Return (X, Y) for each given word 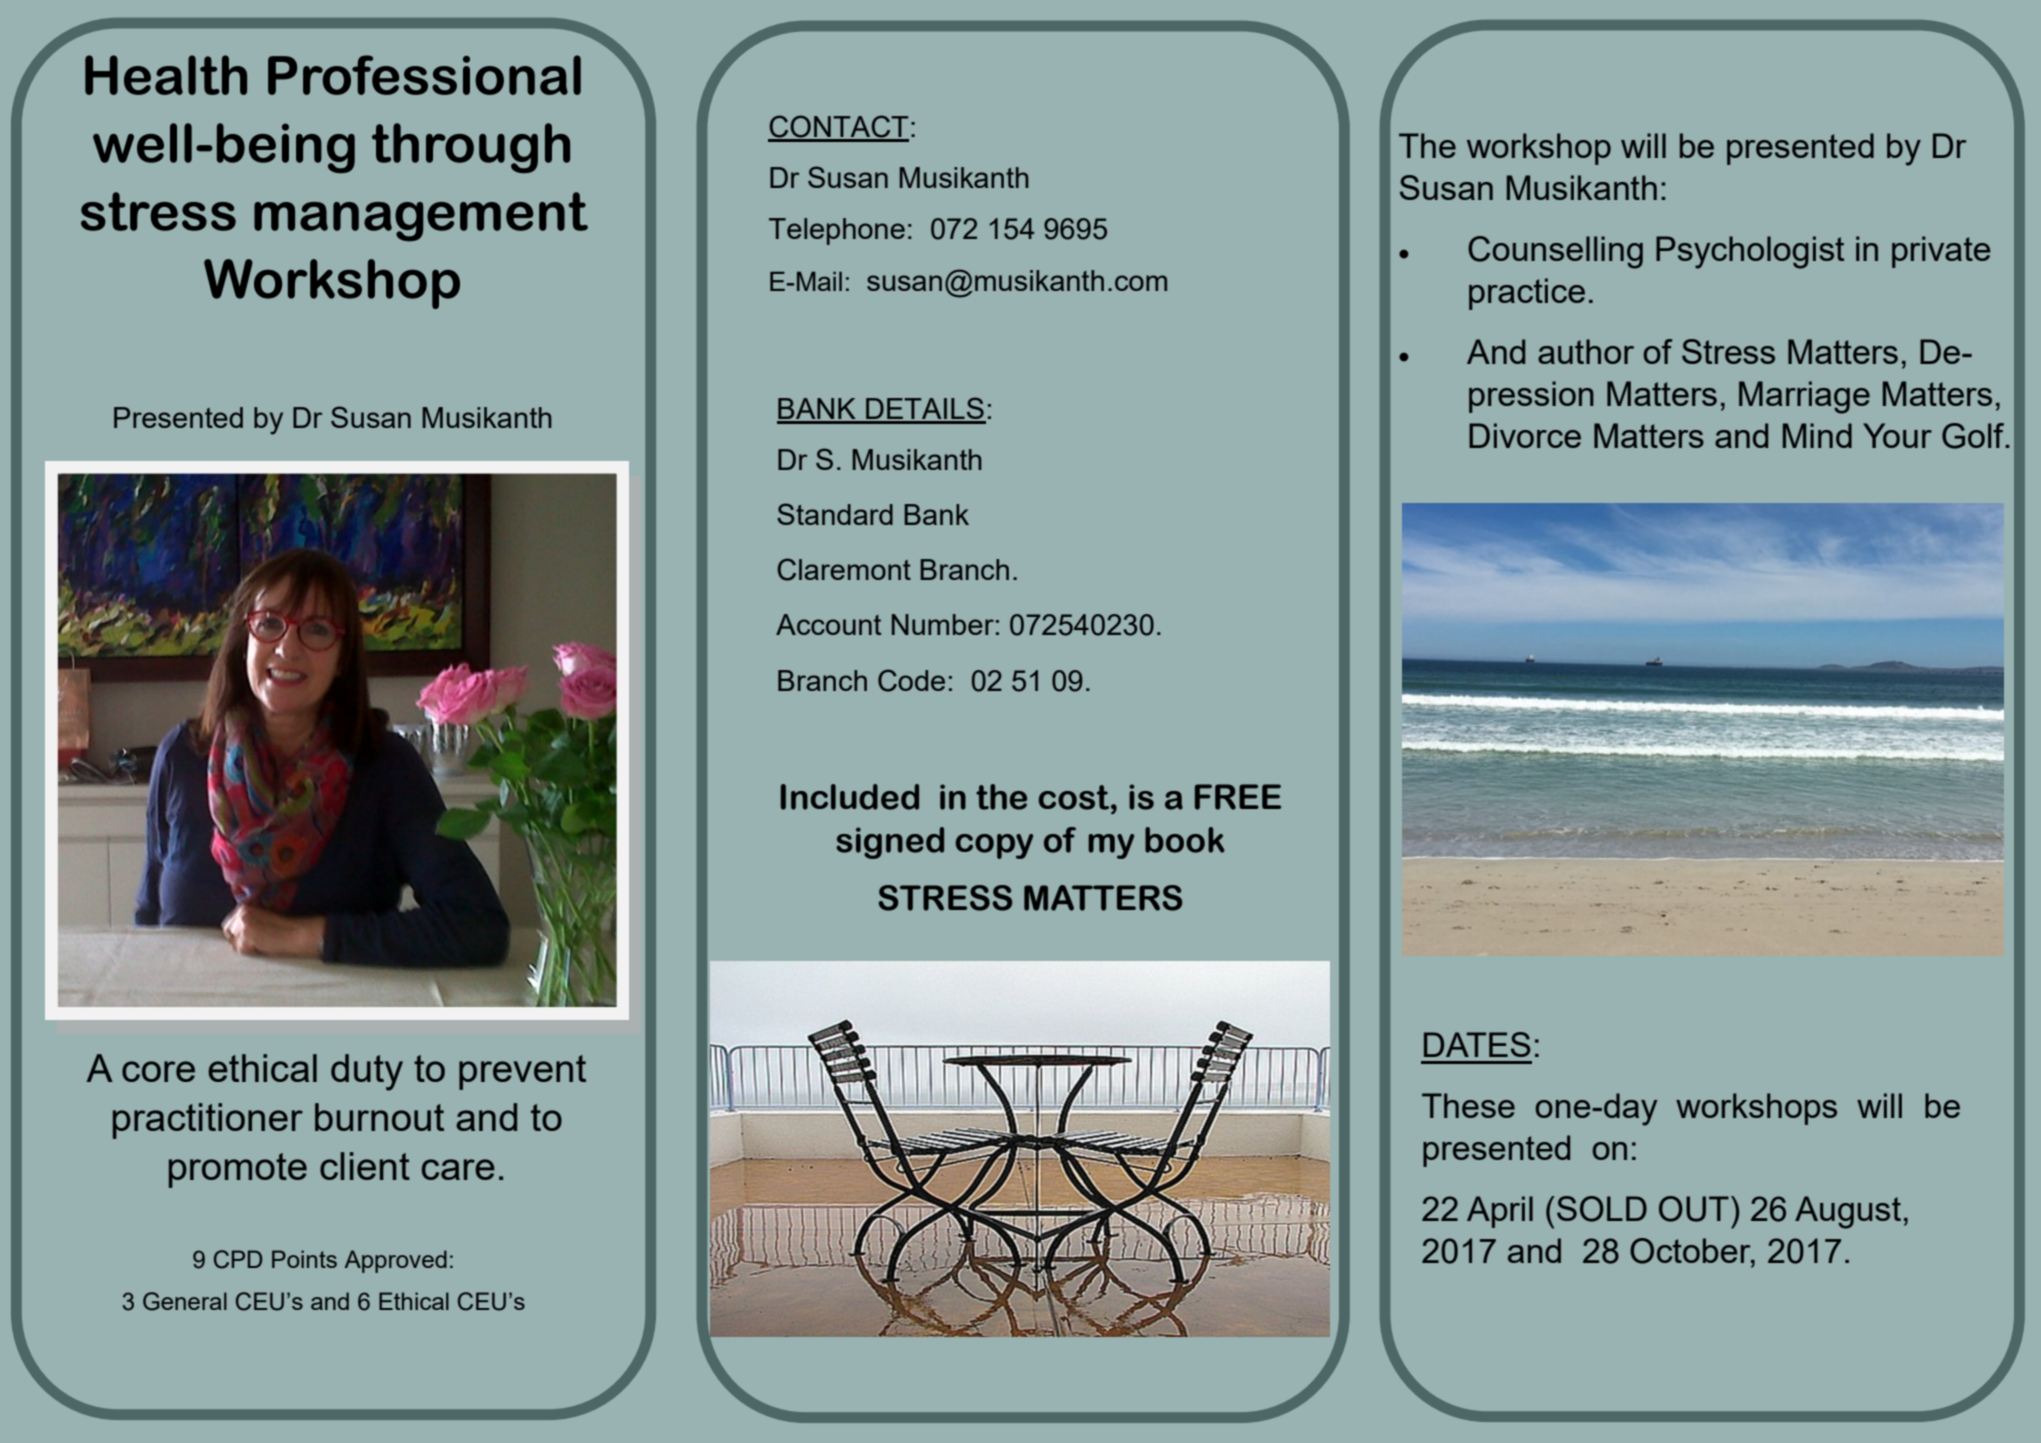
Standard (835, 514)
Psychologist (1750, 252)
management (421, 217)
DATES (1477, 1044)
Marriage (1804, 397)
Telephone (837, 231)
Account (828, 624)
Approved (396, 1261)
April (1500, 1212)
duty (367, 1072)
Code (911, 680)
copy (994, 846)
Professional (424, 75)
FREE (1238, 797)
